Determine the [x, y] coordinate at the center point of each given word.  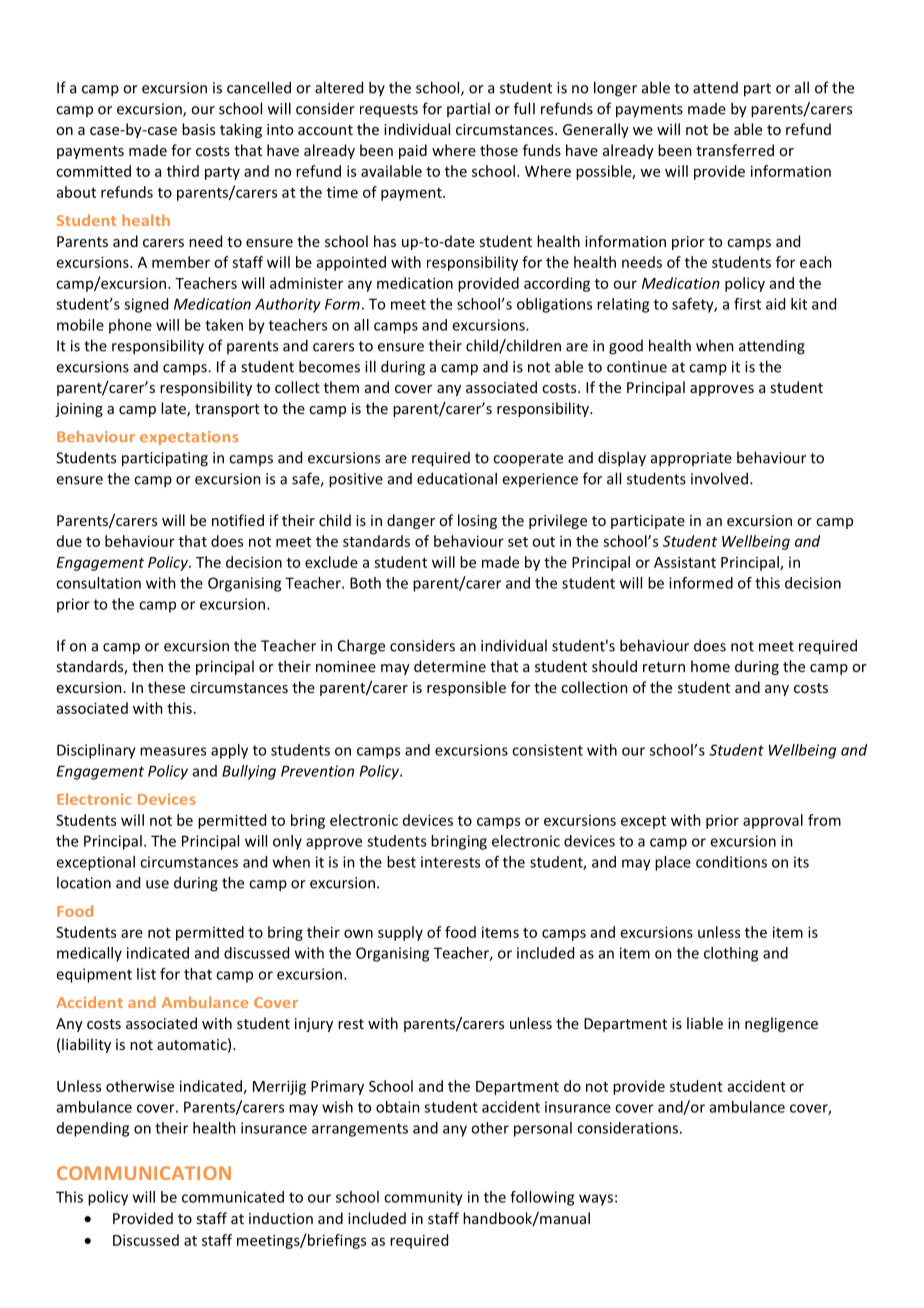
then [147, 666]
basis [198, 129]
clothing [731, 954]
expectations [189, 438]
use [157, 884]
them [341, 387]
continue [637, 367]
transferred [735, 150]
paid [413, 151]
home [710, 666]
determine [450, 666]
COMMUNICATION [144, 1173]
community [423, 1198]
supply [400, 933]
